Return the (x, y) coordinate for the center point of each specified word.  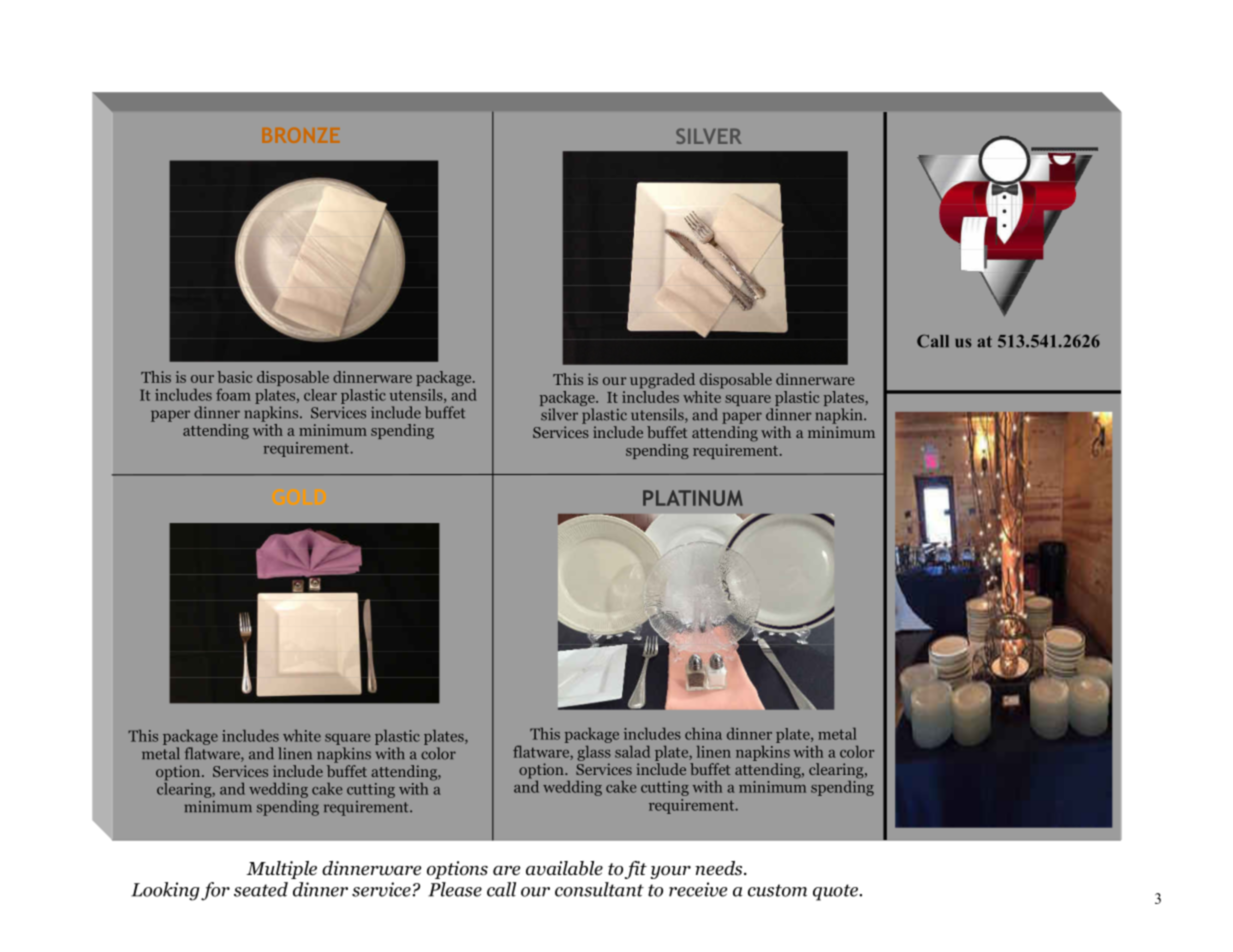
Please (455, 889)
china (703, 734)
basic (234, 377)
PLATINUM (693, 498)
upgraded (662, 381)
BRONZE (301, 135)
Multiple (281, 870)
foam (233, 394)
